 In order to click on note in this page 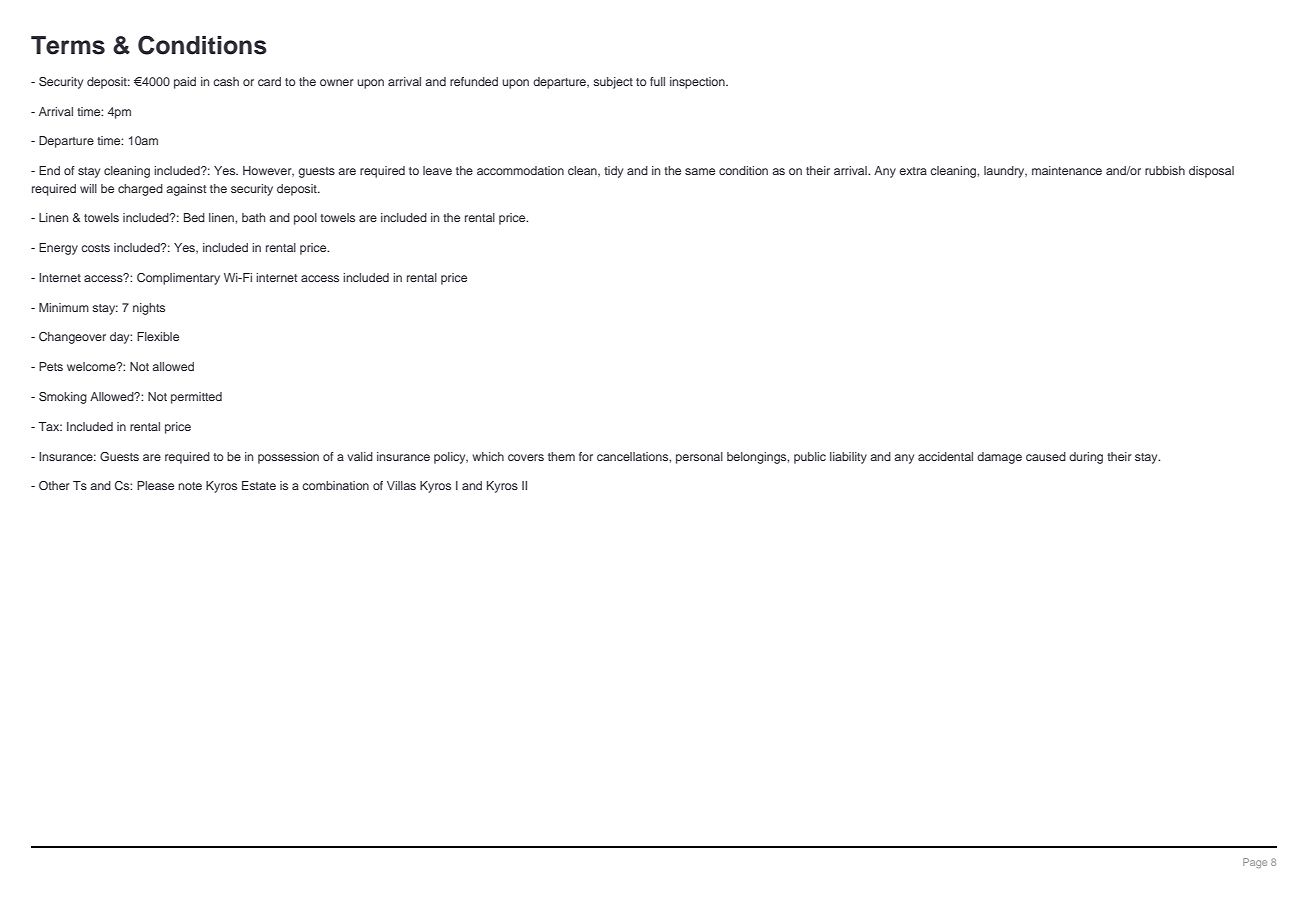, I will do `click(190, 486)`.
